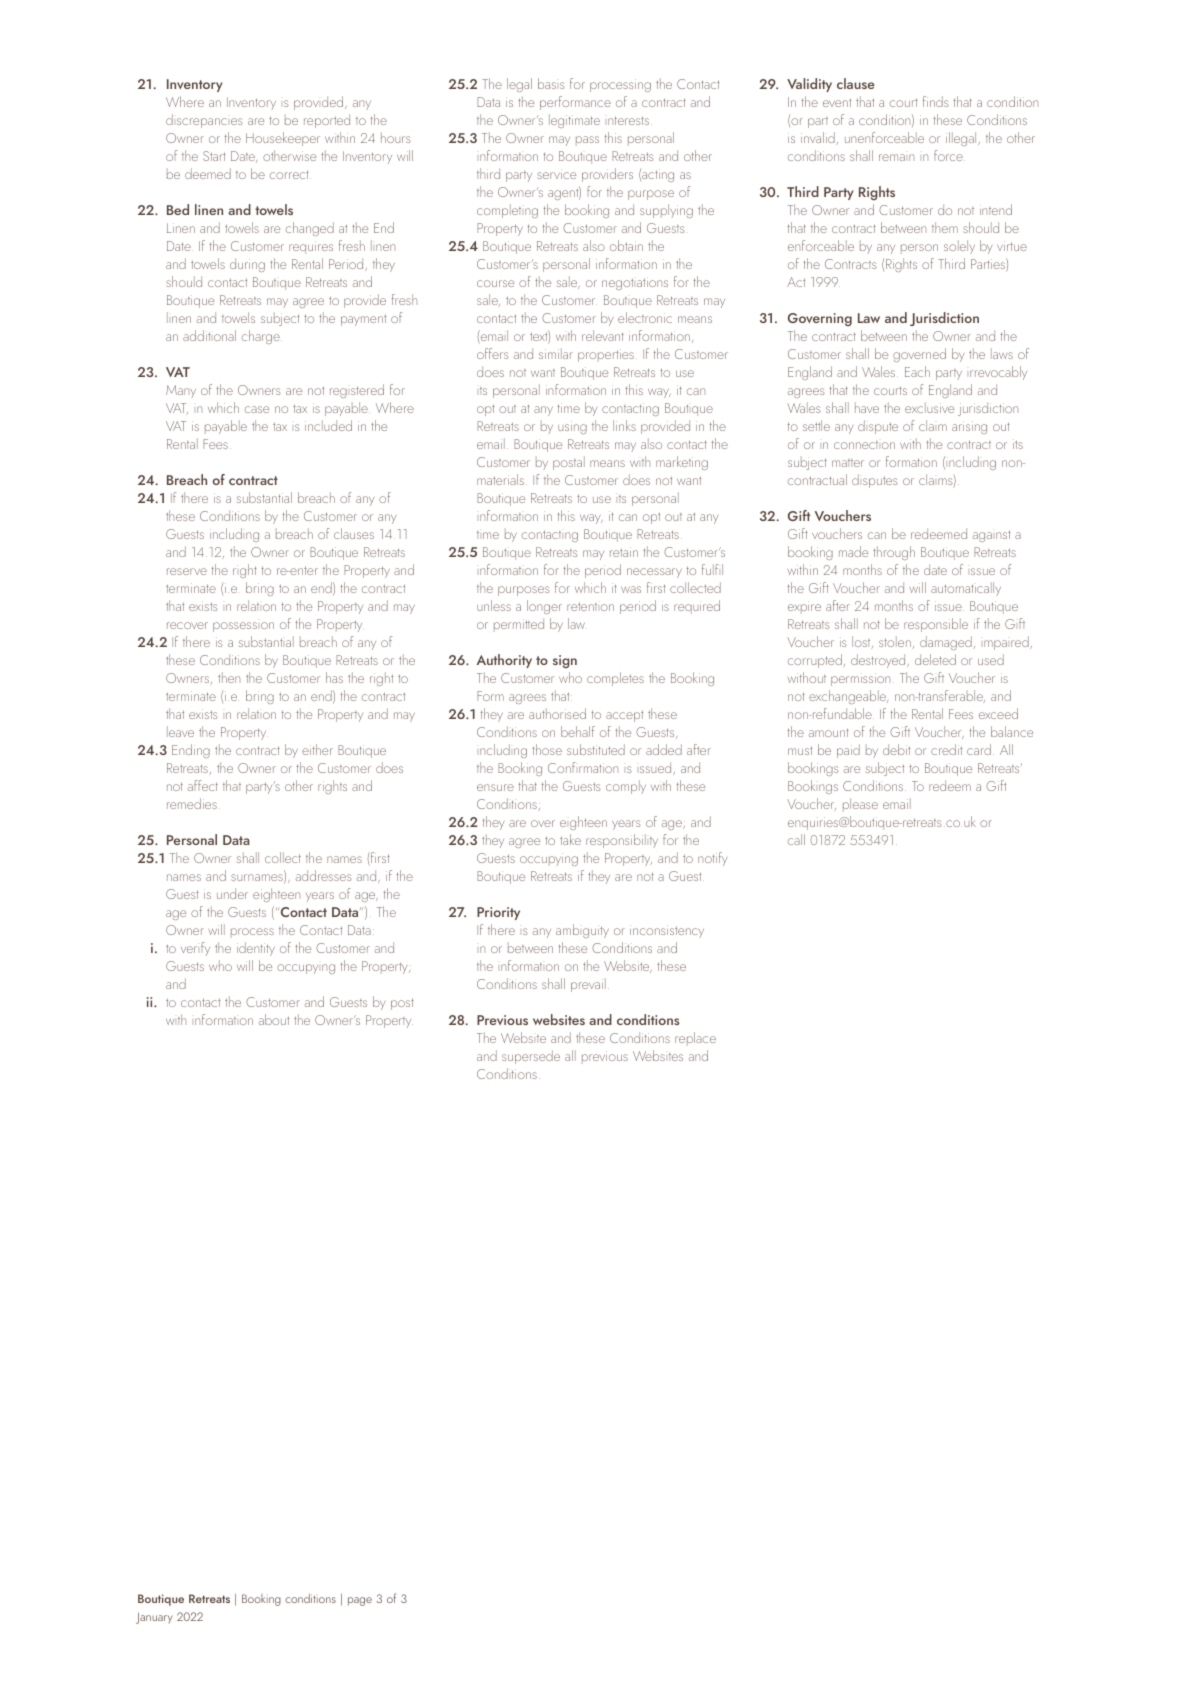 The image size is (1190, 1683). What do you see at coordinates (695, 1039) in the screenshot?
I see `replace` at bounding box center [695, 1039].
